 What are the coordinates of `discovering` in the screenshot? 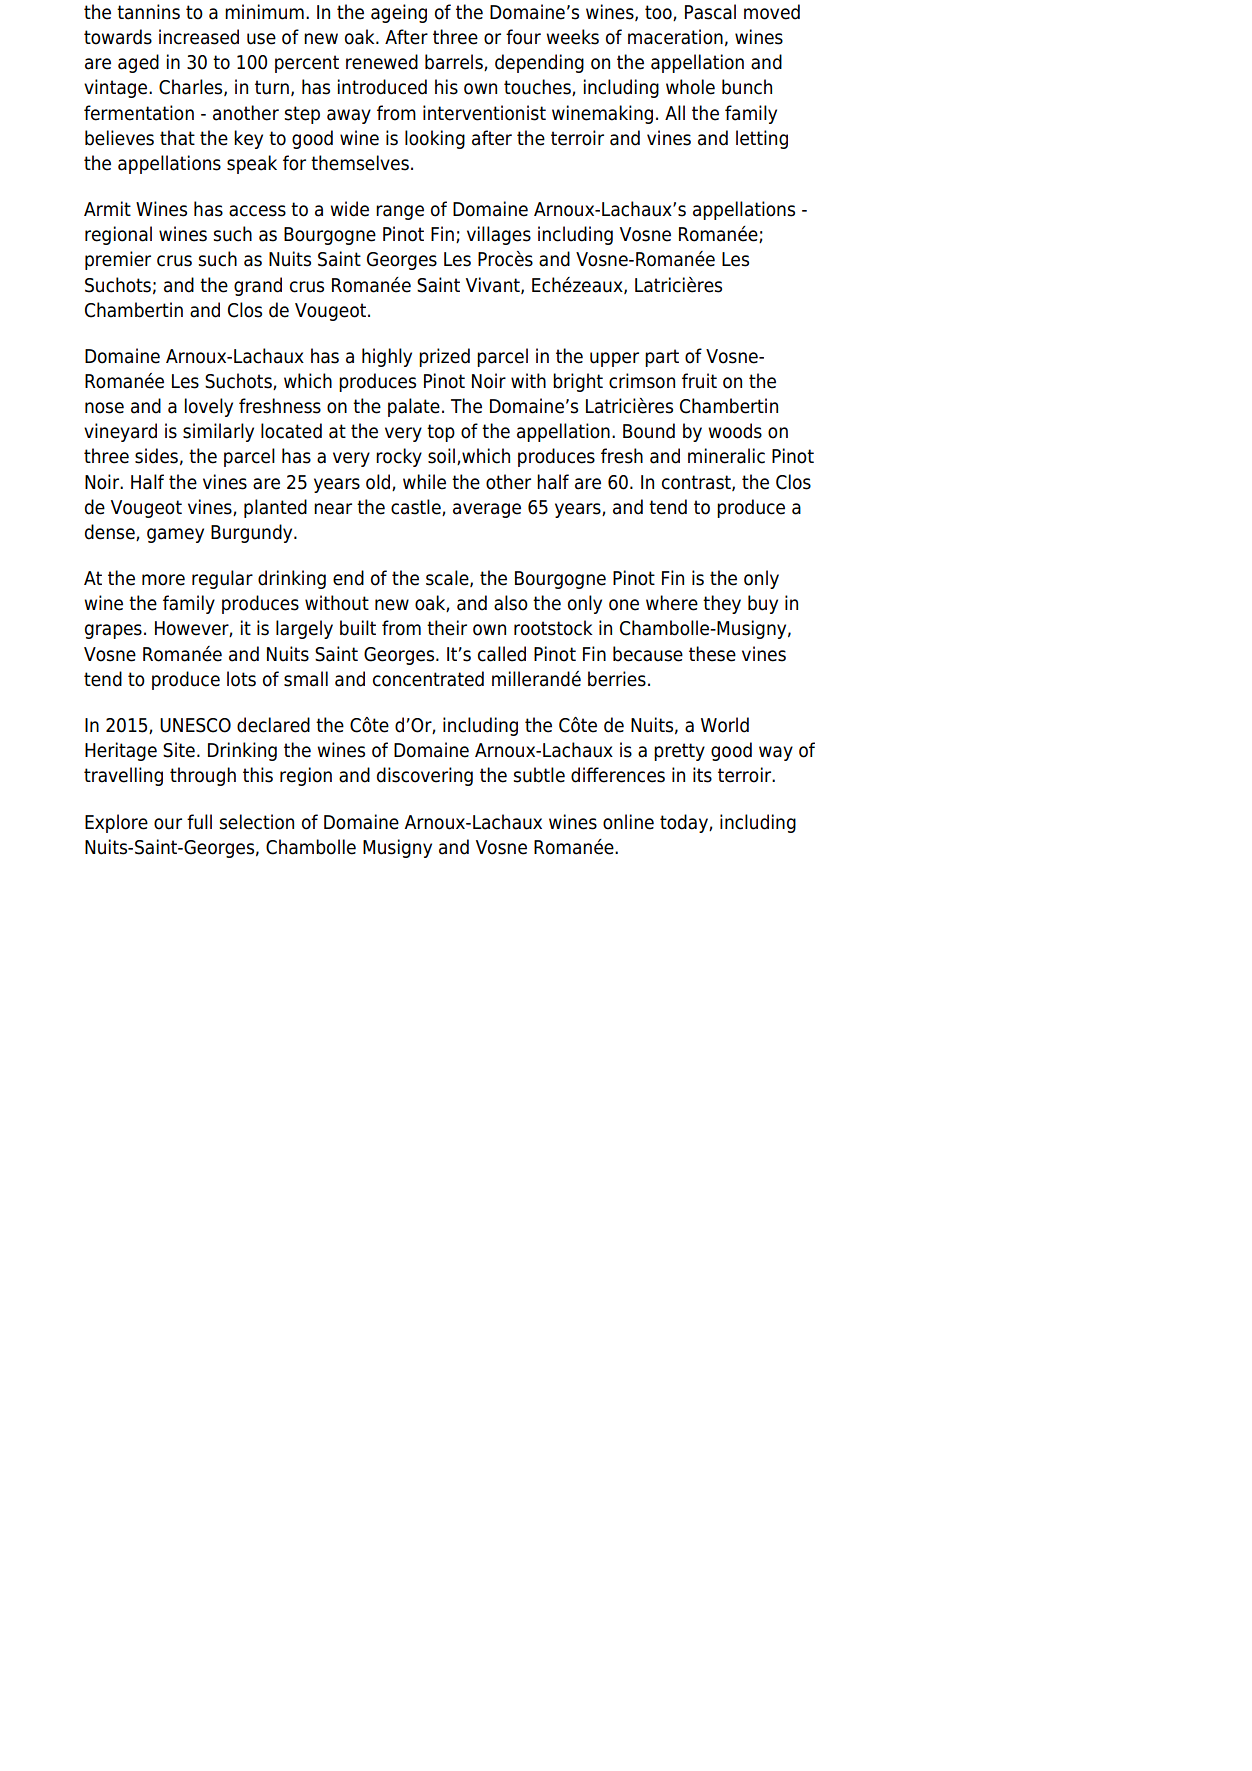 It's located at (425, 776).
